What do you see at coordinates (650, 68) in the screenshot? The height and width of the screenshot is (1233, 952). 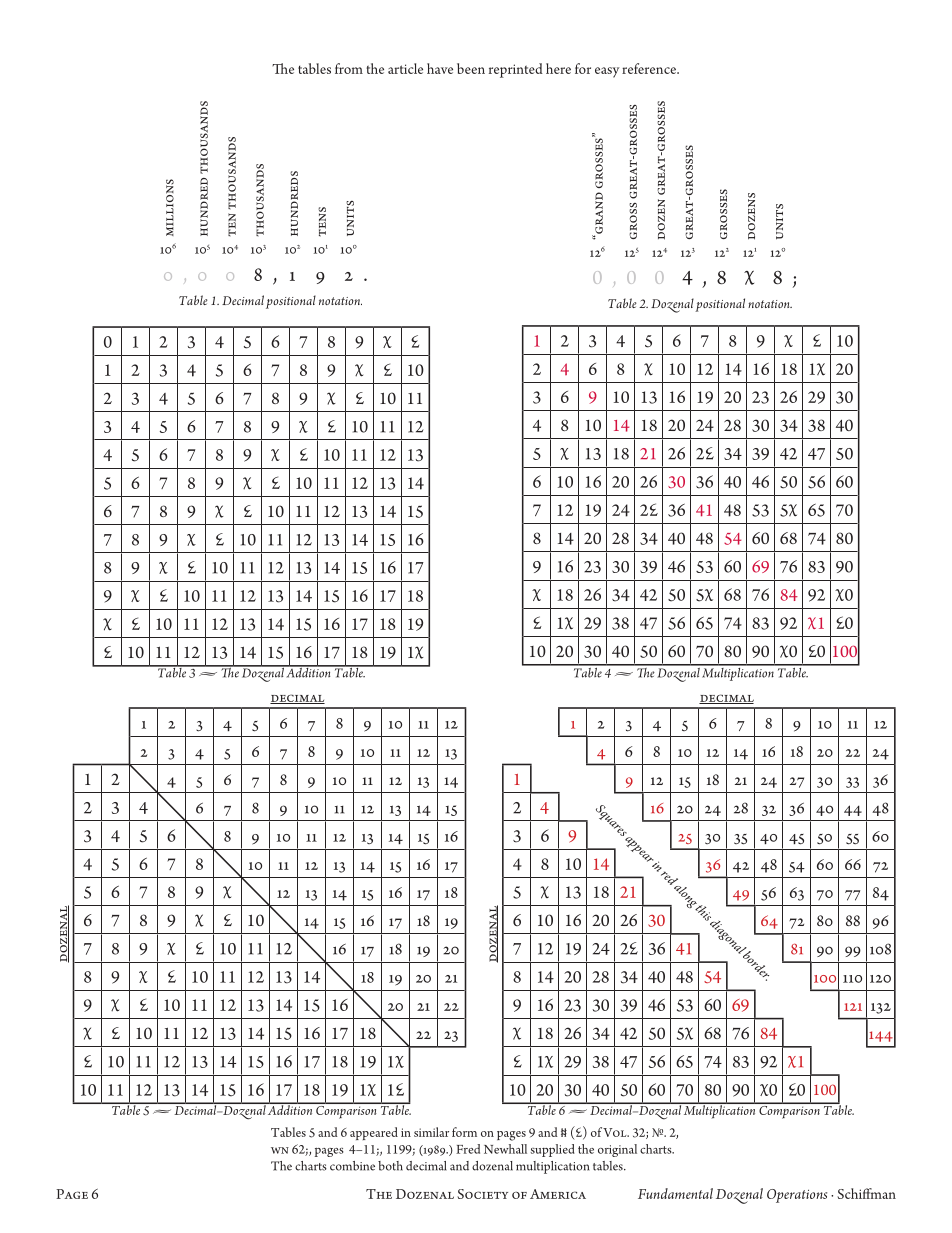 I see `reference` at bounding box center [650, 68].
